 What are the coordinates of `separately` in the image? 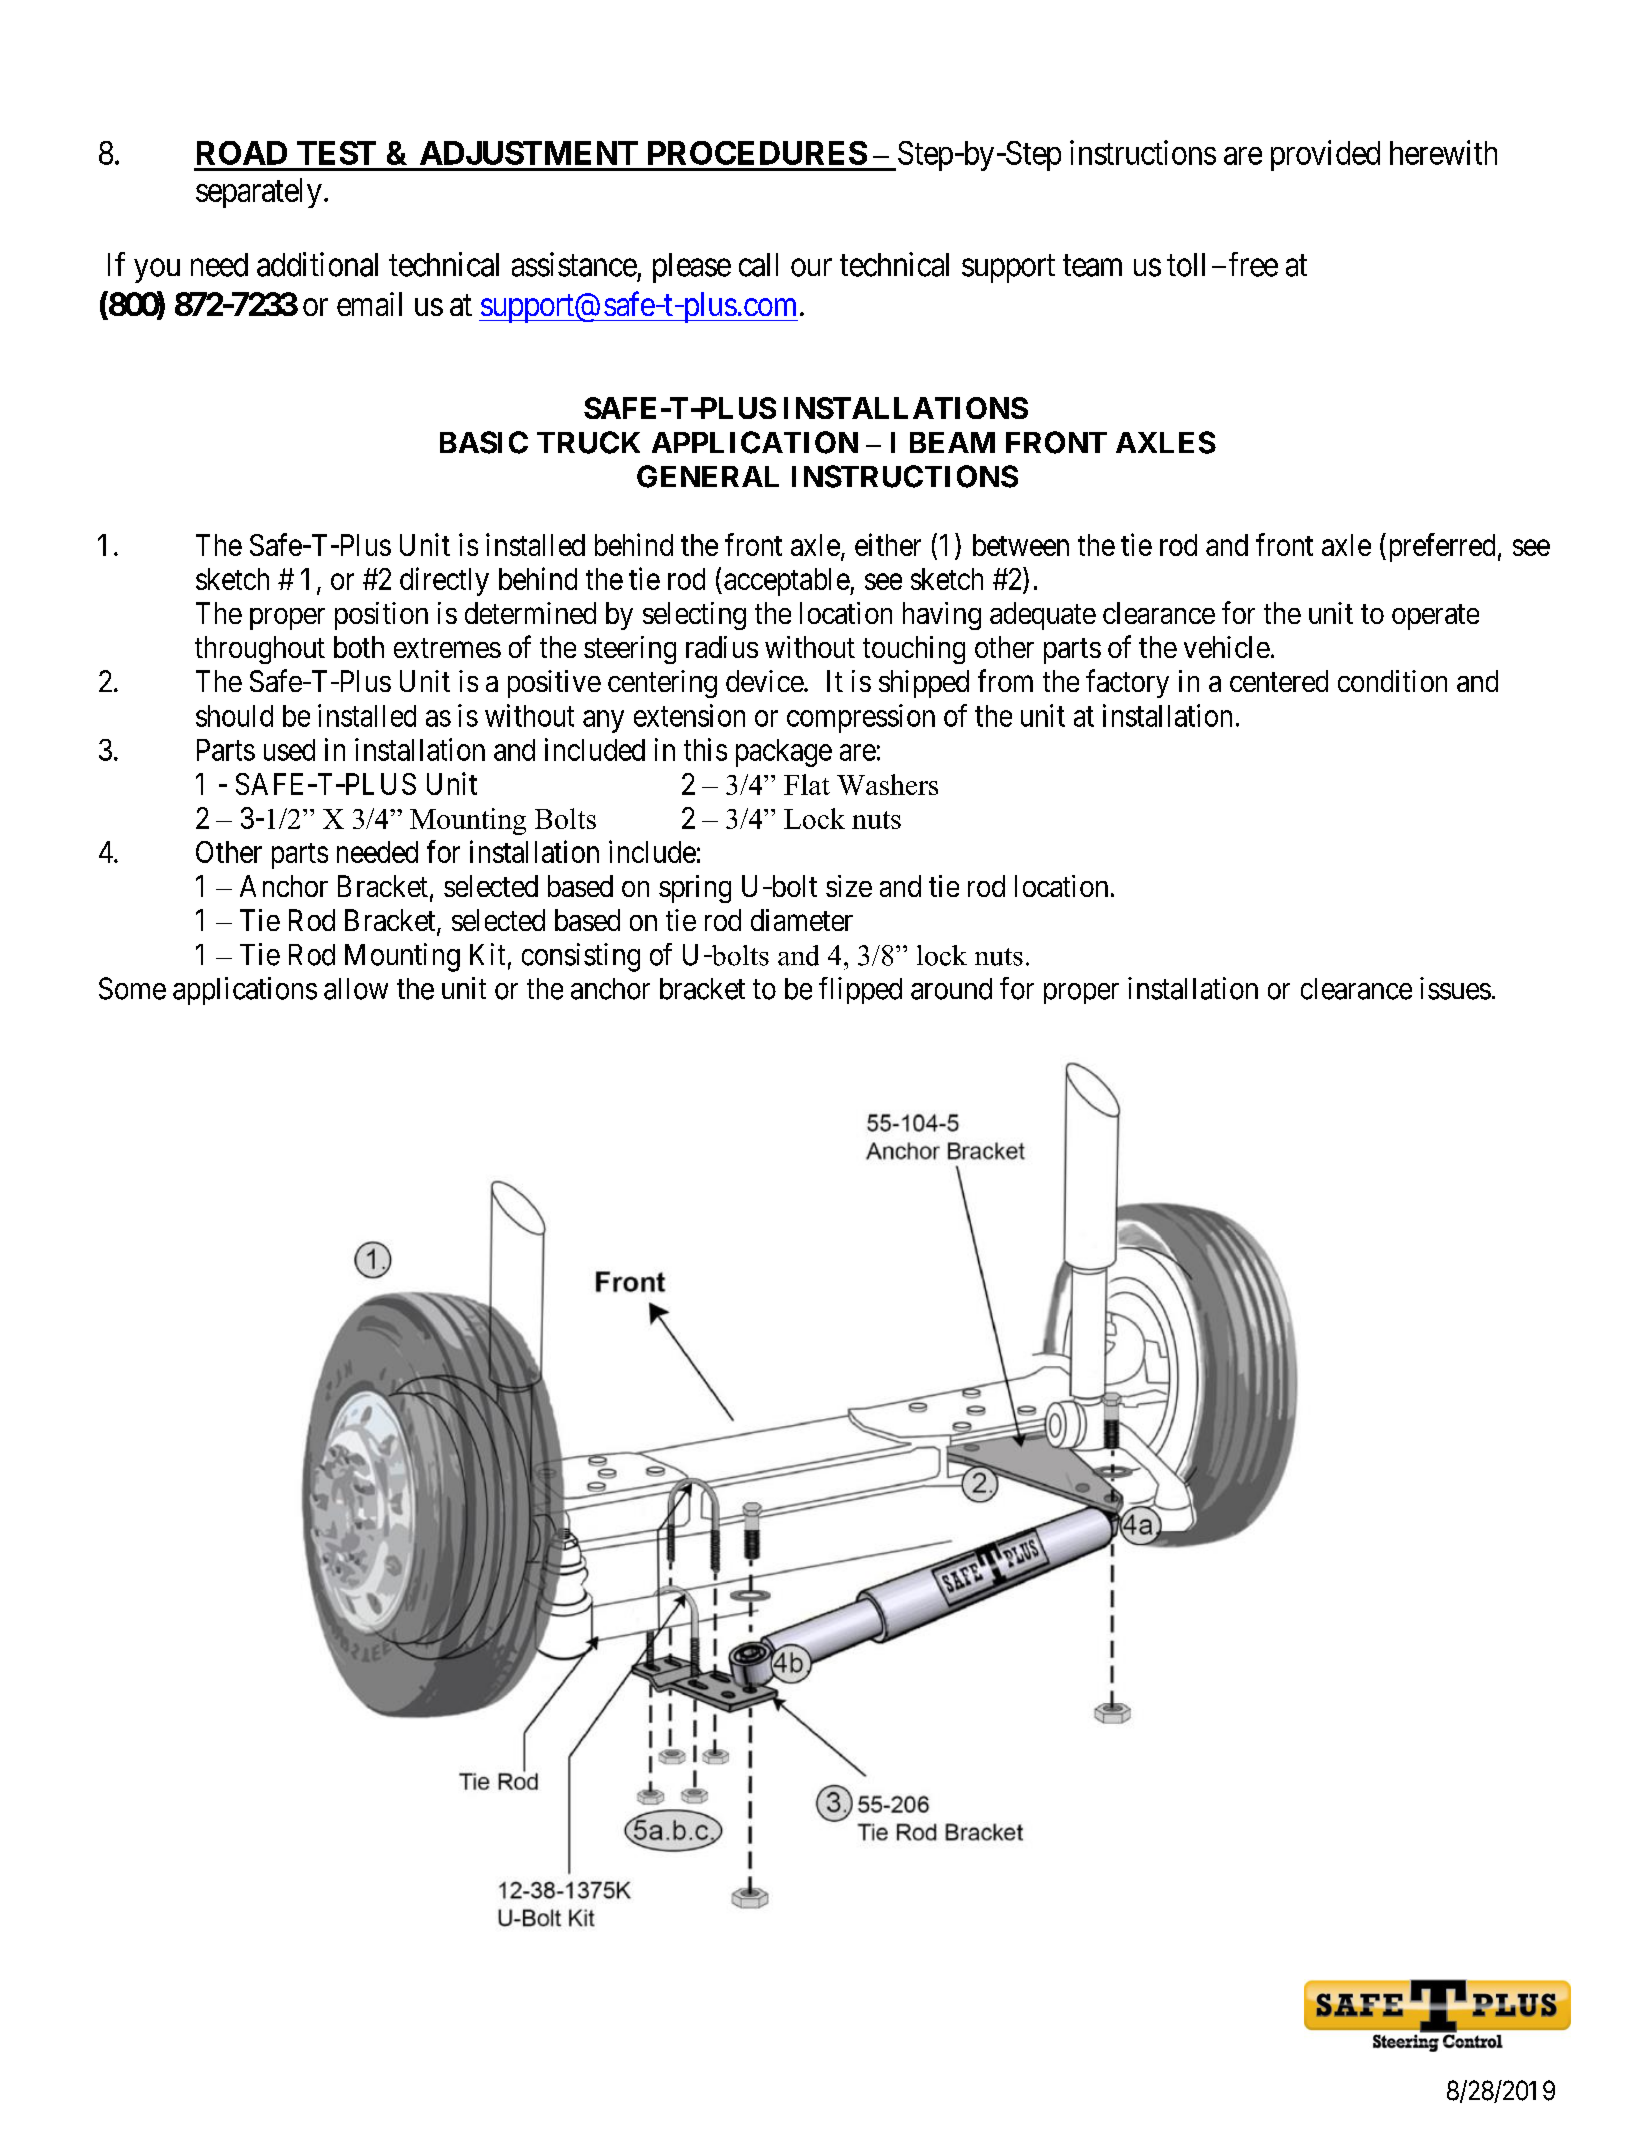 It's located at (259, 193).
